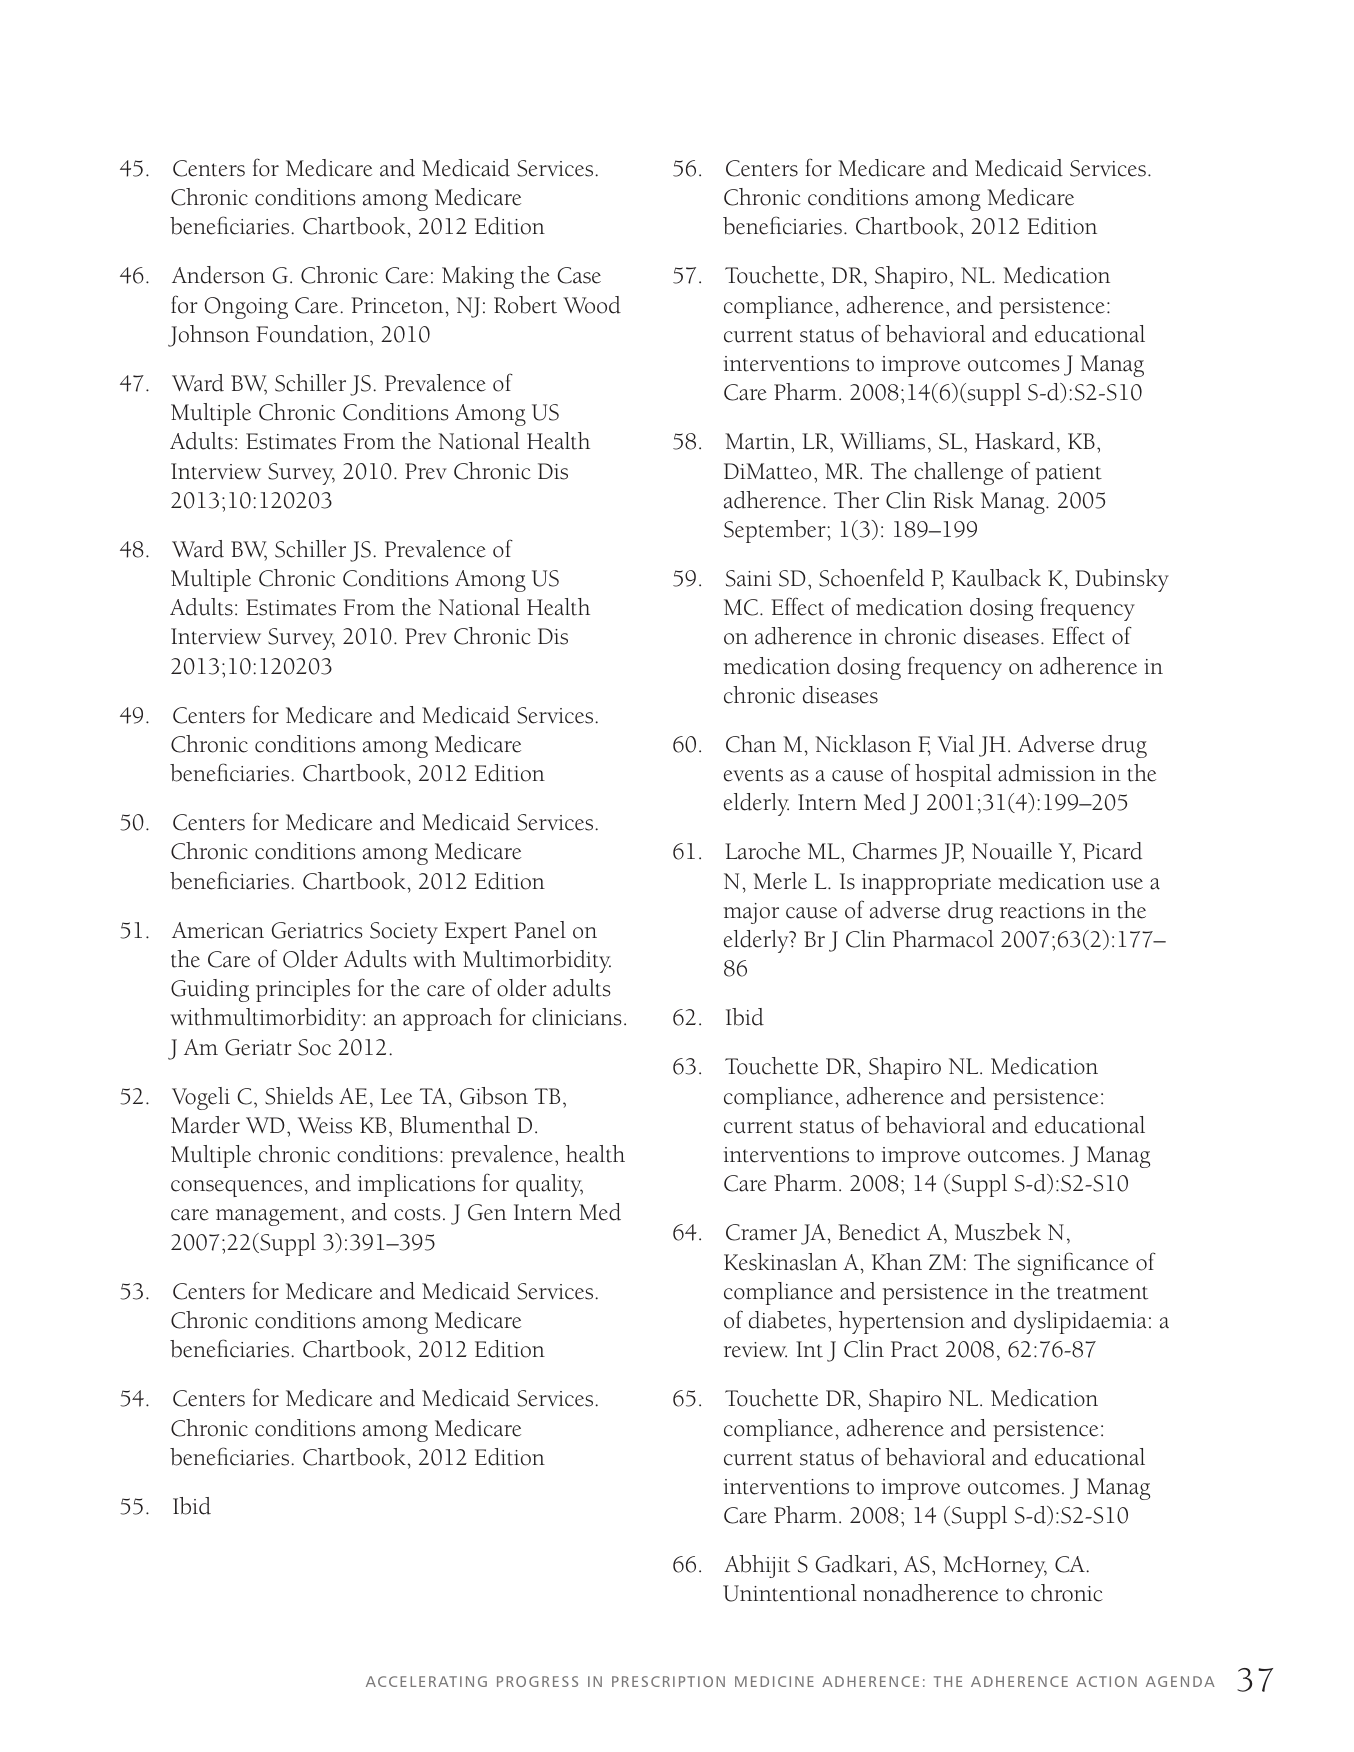 The height and width of the screenshot is (1752, 1354). What do you see at coordinates (853, 1564) in the screenshot?
I see `Gadkari` at bounding box center [853, 1564].
